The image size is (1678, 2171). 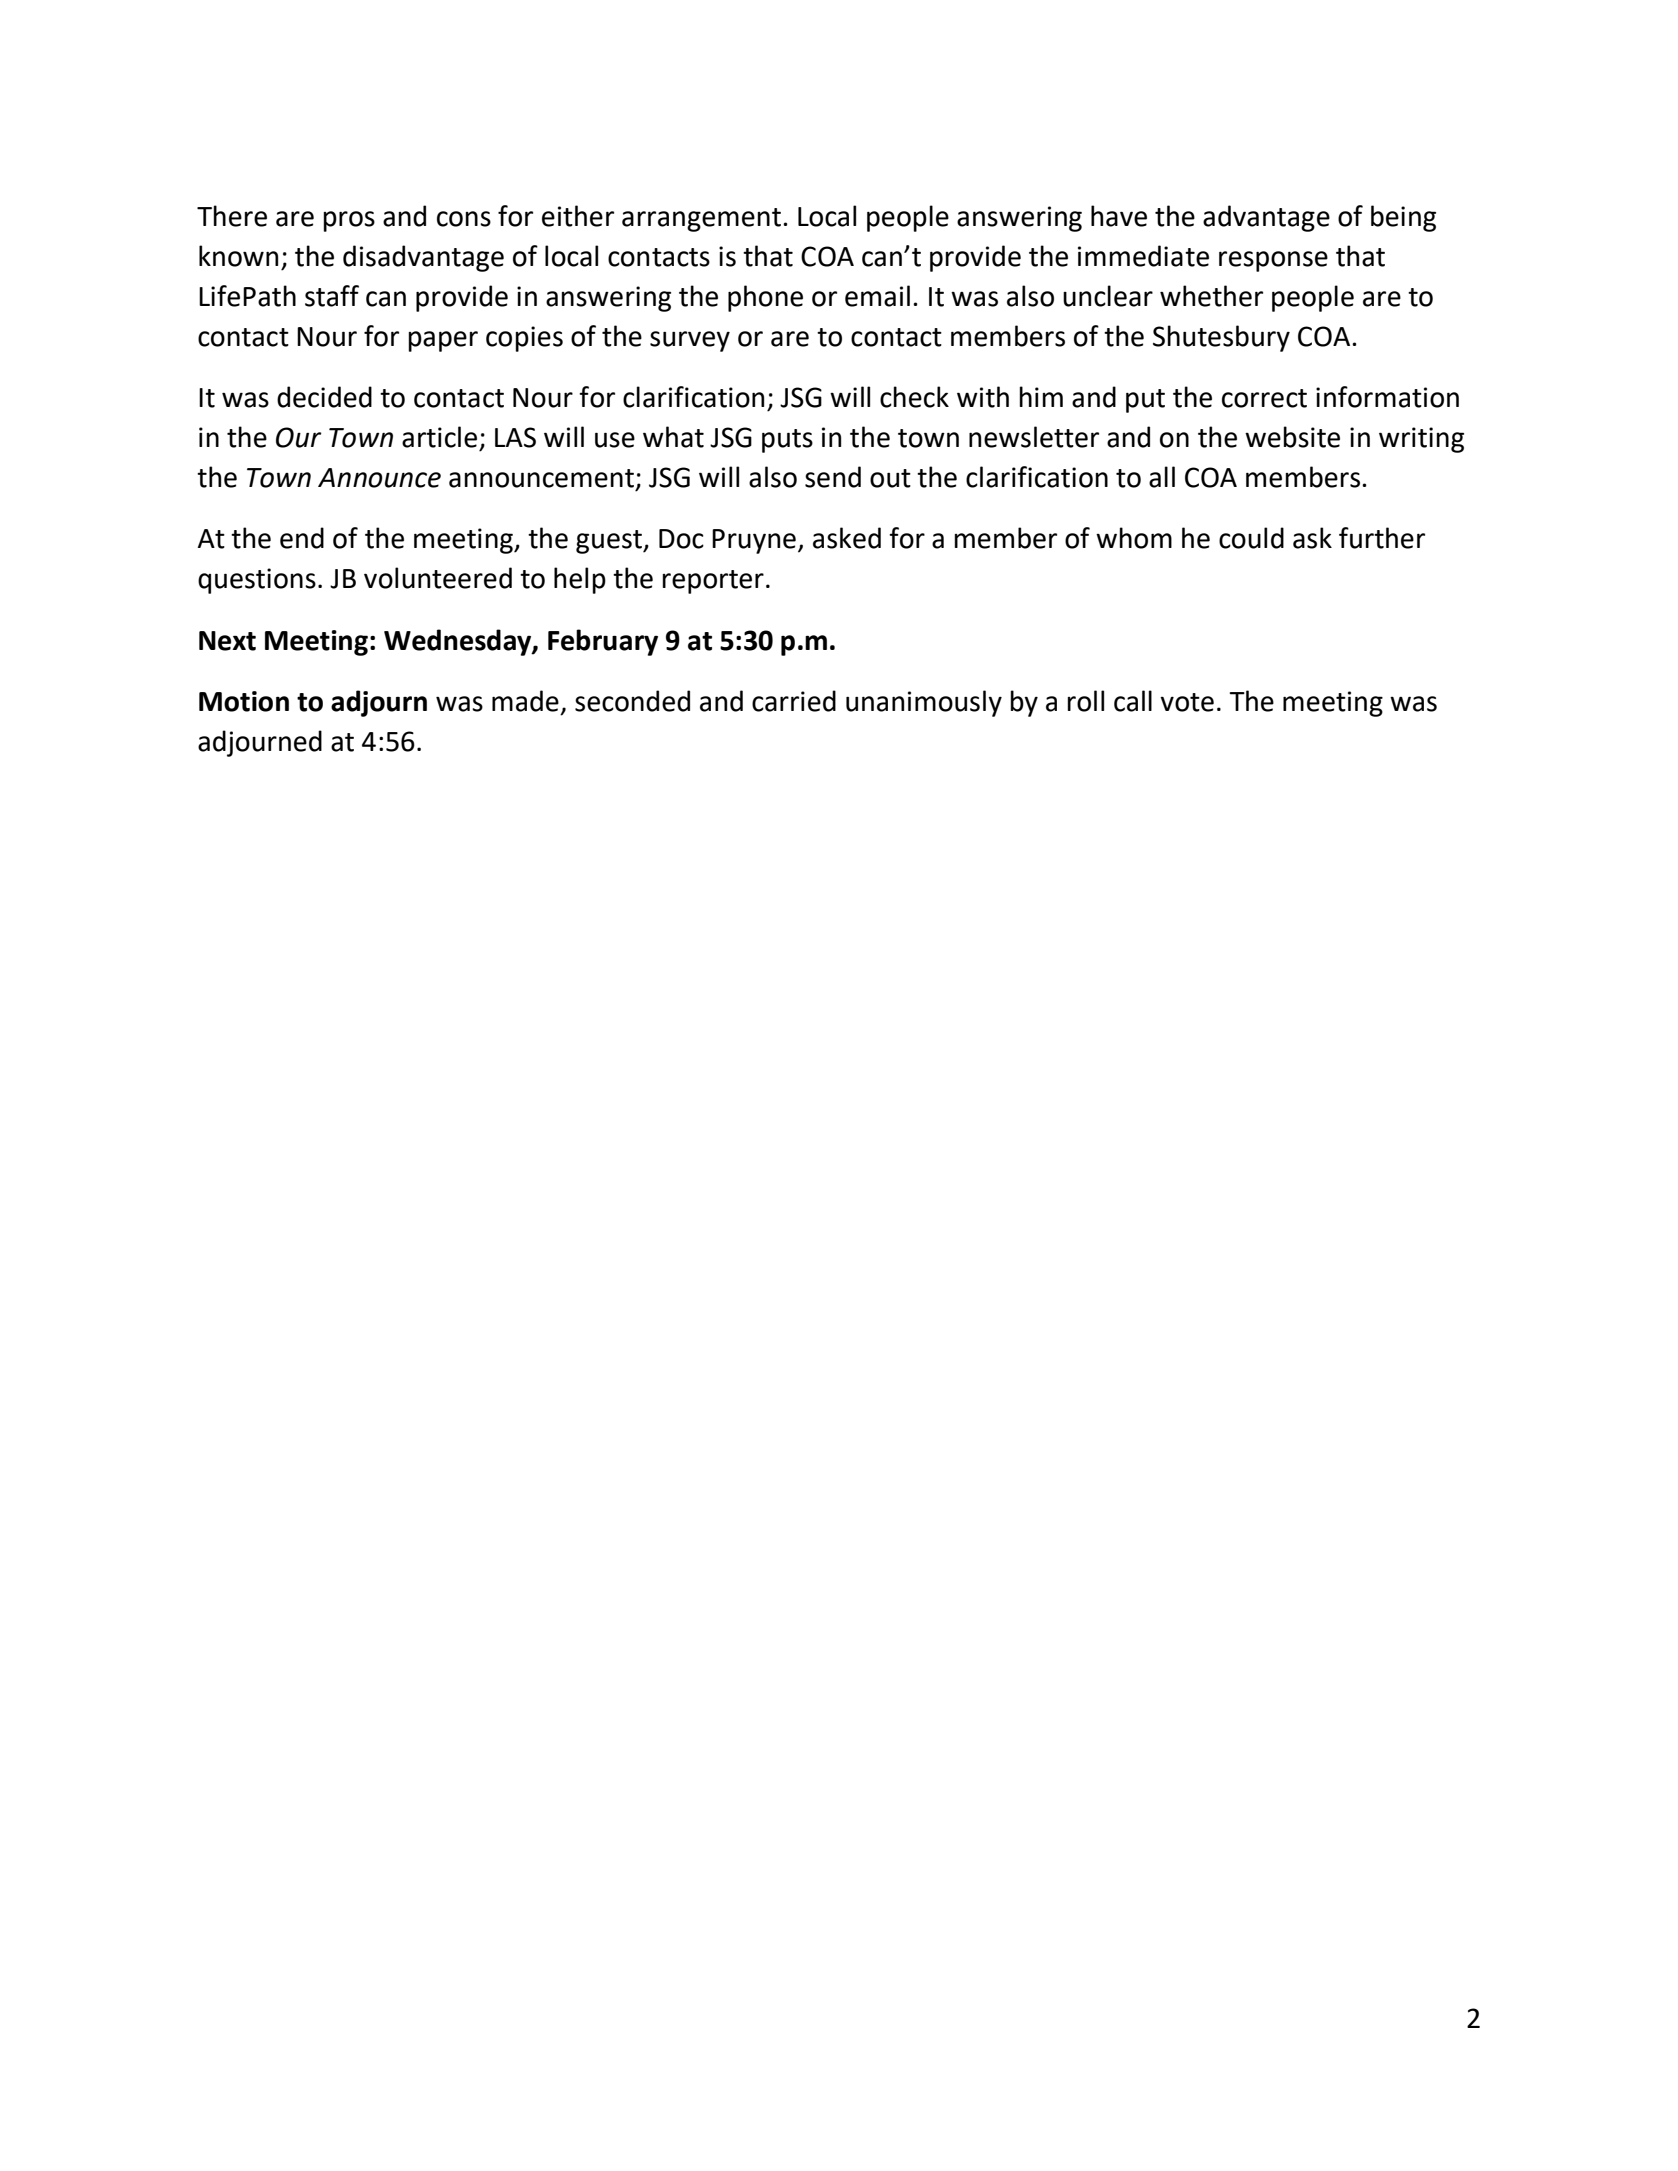 I want to click on Motion, so click(x=244, y=701).
